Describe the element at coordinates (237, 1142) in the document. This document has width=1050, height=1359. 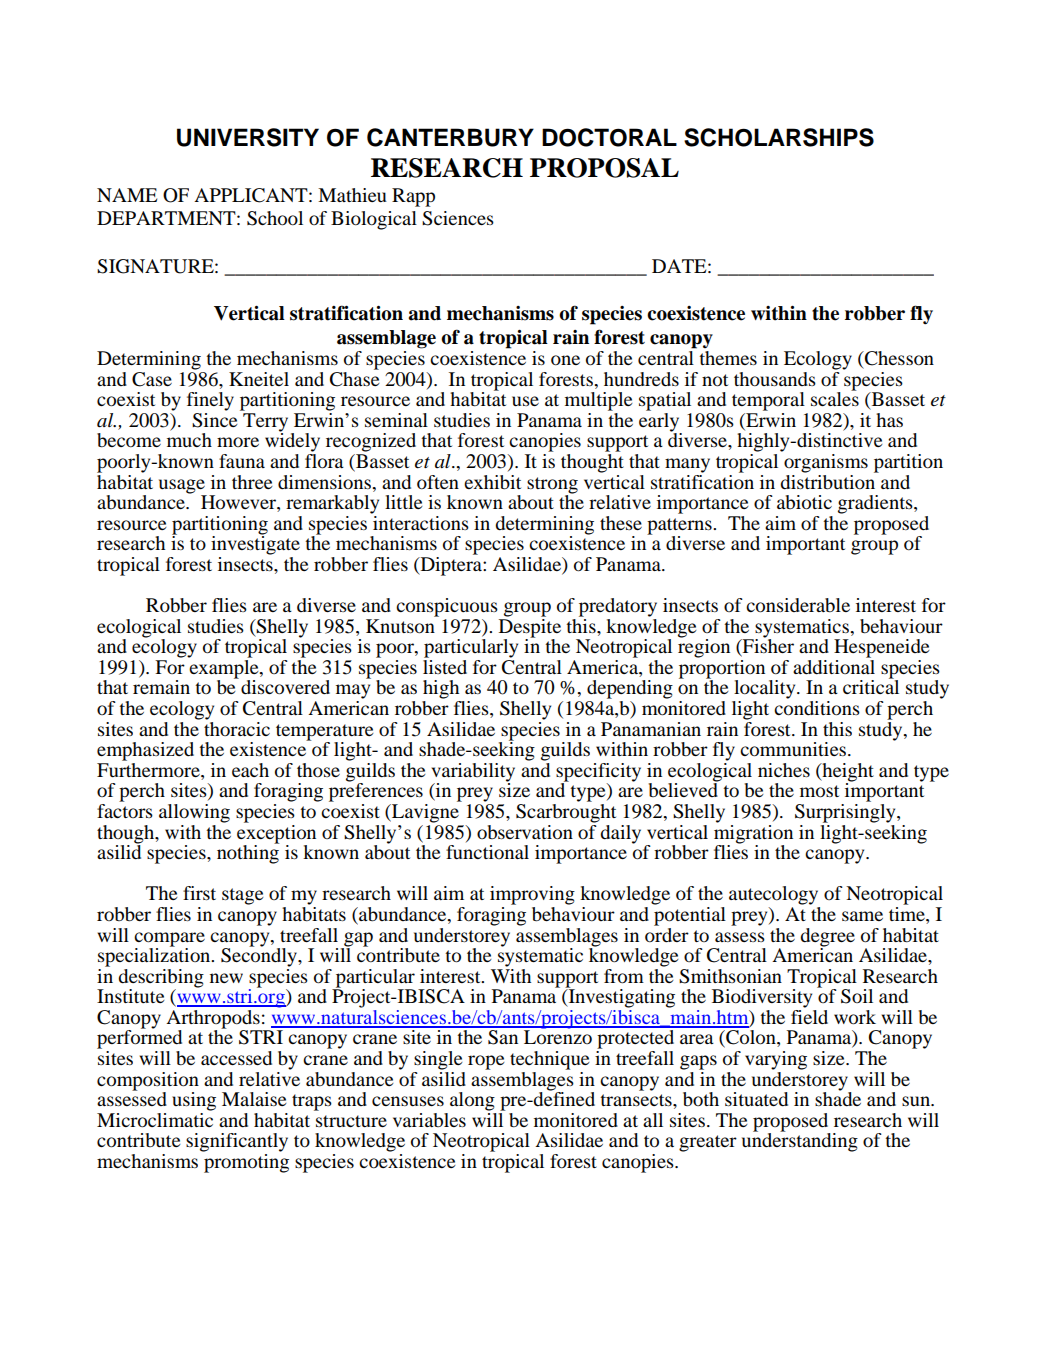
I see `significantly` at that location.
